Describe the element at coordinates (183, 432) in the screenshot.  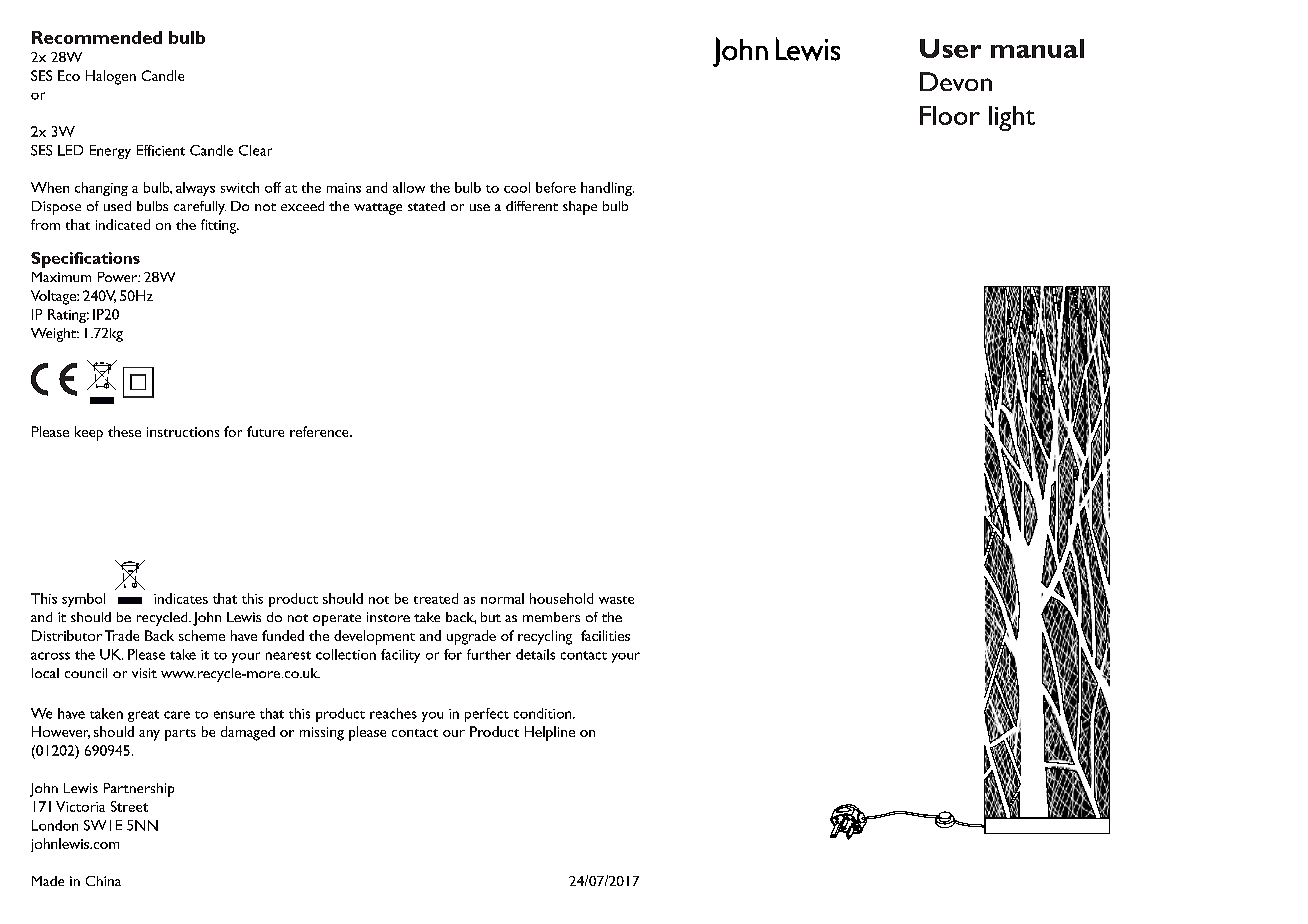
I see `instructions` at that location.
